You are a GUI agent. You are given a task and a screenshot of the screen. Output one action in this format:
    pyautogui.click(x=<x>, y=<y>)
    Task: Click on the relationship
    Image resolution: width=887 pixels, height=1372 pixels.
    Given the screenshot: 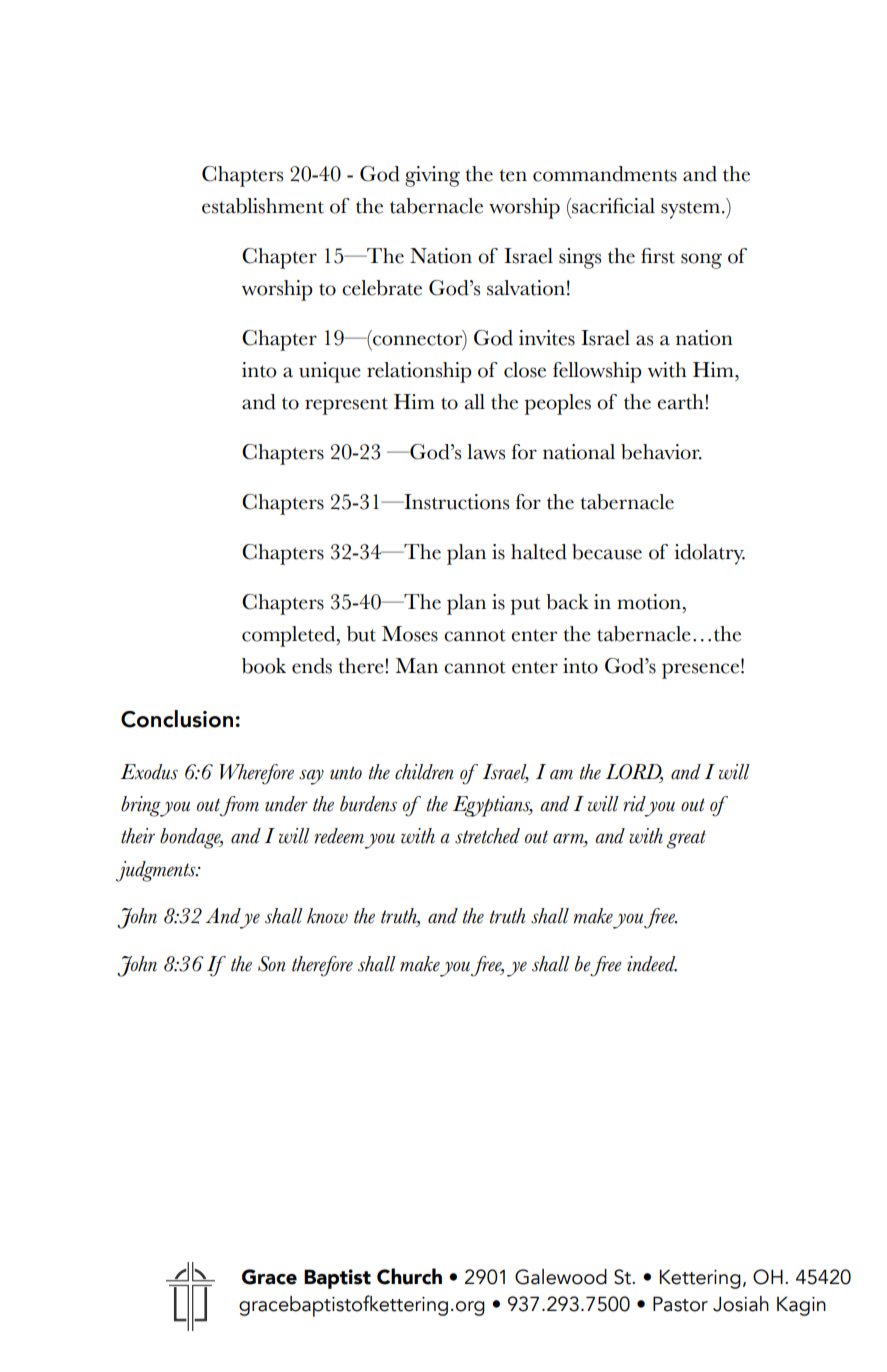 What is the action you would take?
    pyautogui.click(x=419, y=372)
